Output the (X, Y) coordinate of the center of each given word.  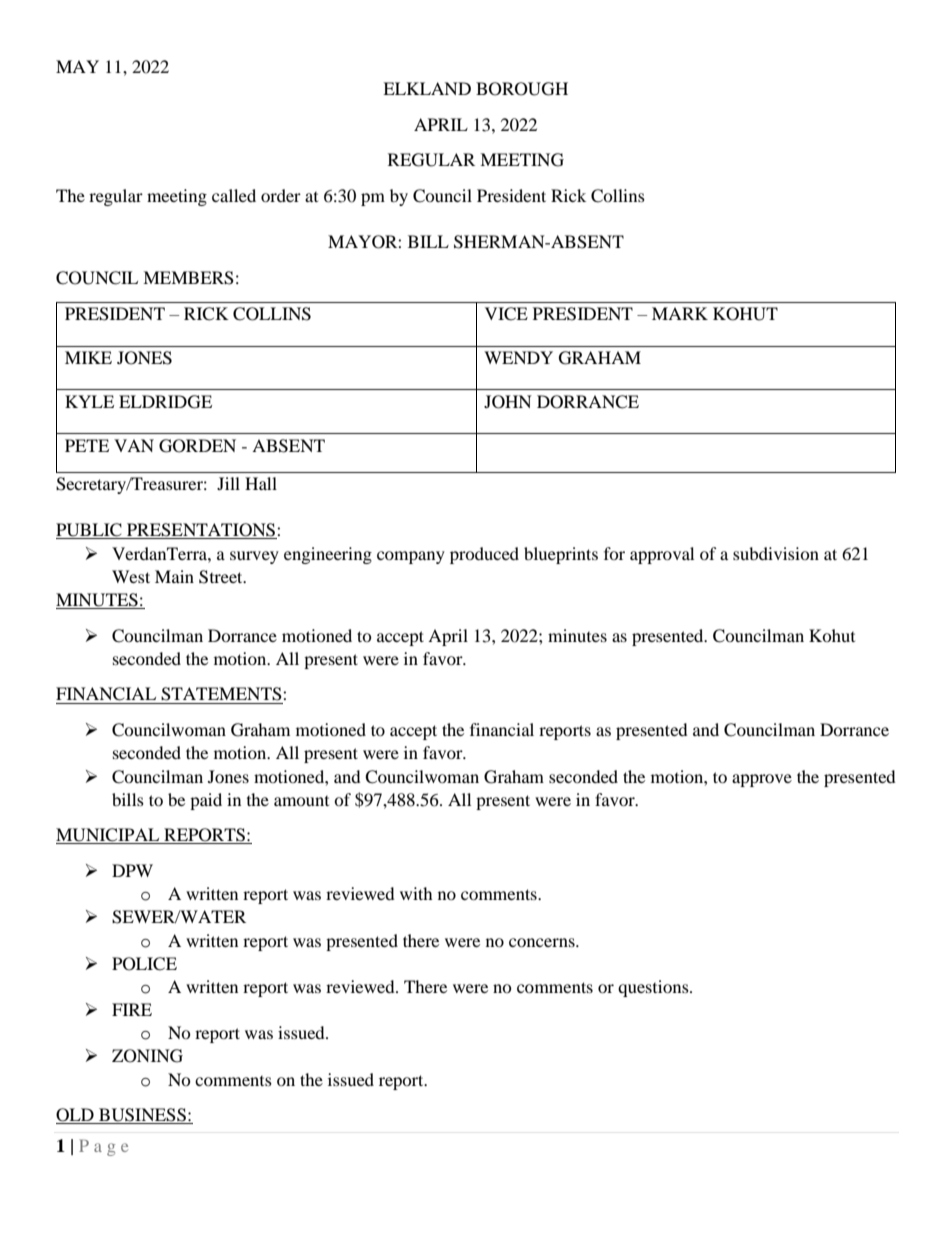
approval (662, 555)
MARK (680, 313)
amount (301, 801)
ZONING (147, 1056)
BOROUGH (522, 89)
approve (762, 780)
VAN (134, 445)
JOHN (508, 402)
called (234, 195)
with (416, 893)
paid (206, 801)
